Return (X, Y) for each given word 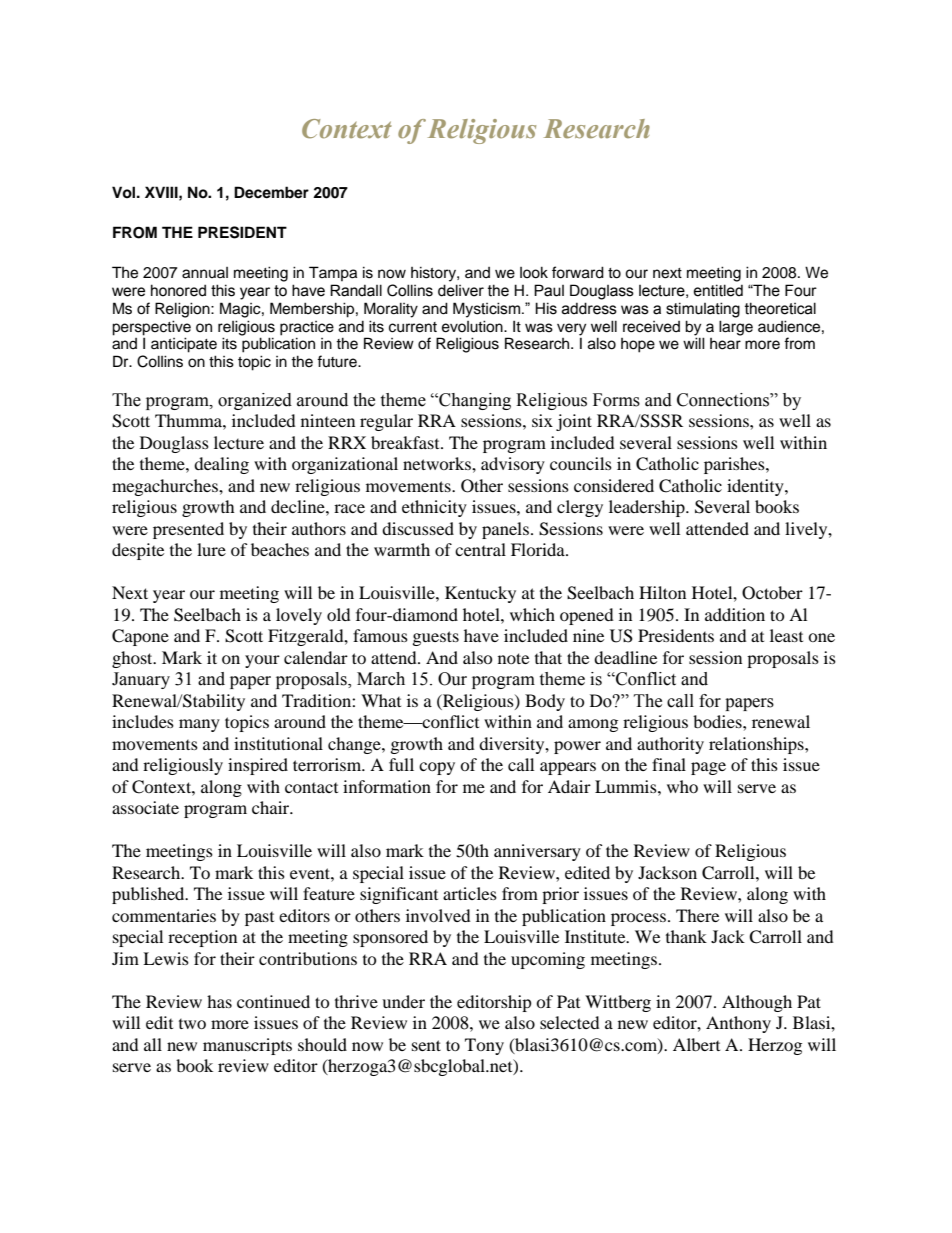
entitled (718, 290)
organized (255, 401)
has (219, 1001)
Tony (484, 1046)
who (682, 786)
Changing (474, 401)
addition (735, 614)
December (271, 192)
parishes (735, 465)
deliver (461, 290)
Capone (140, 637)
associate (145, 807)
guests (436, 638)
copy (437, 768)
